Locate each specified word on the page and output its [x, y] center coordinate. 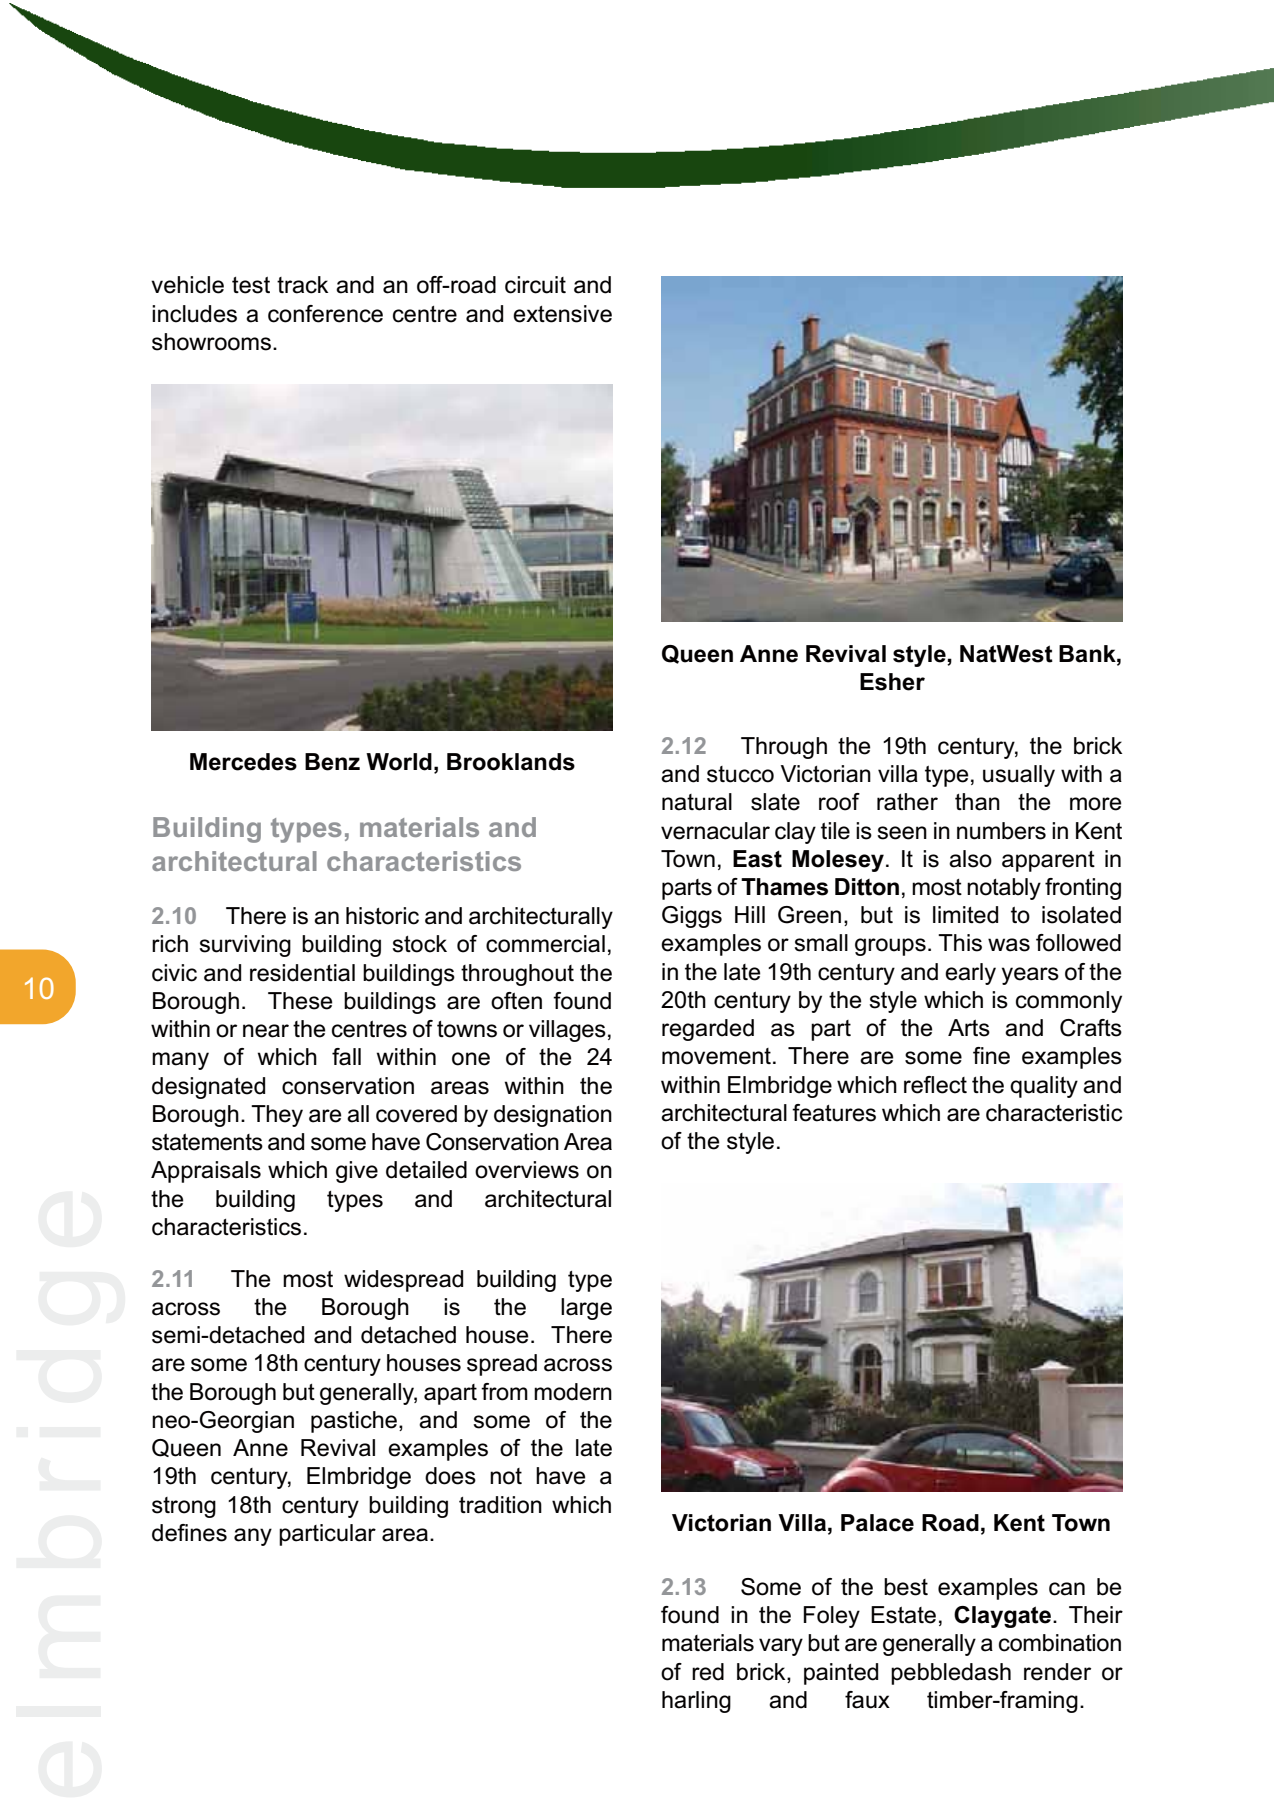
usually [1019, 776]
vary [781, 1647]
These [300, 1001]
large [586, 1309]
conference [325, 314]
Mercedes [243, 762]
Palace [877, 1523]
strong [184, 1507]
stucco [740, 774]
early [970, 974]
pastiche [354, 1422]
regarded [708, 1030]
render [1057, 1672]
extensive [562, 314]
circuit [535, 285]
